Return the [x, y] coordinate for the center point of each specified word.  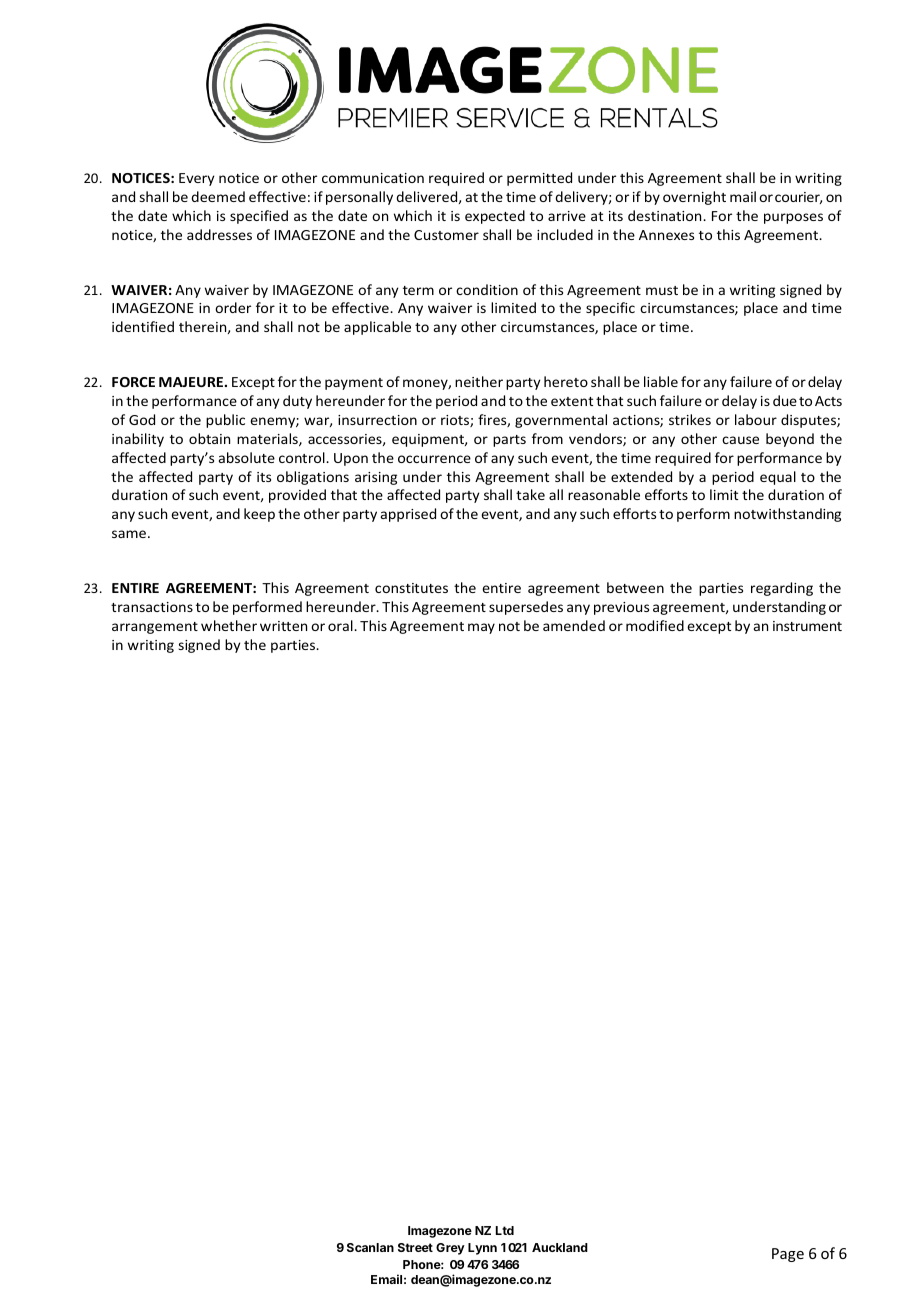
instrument [807, 626]
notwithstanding [787, 515]
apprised [408, 515]
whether [229, 625]
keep [259, 515]
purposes [793, 218]
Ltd [505, 1230]
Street [415, 1247]
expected [495, 217]
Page [788, 1255]
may [481, 628]
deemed [218, 196]
